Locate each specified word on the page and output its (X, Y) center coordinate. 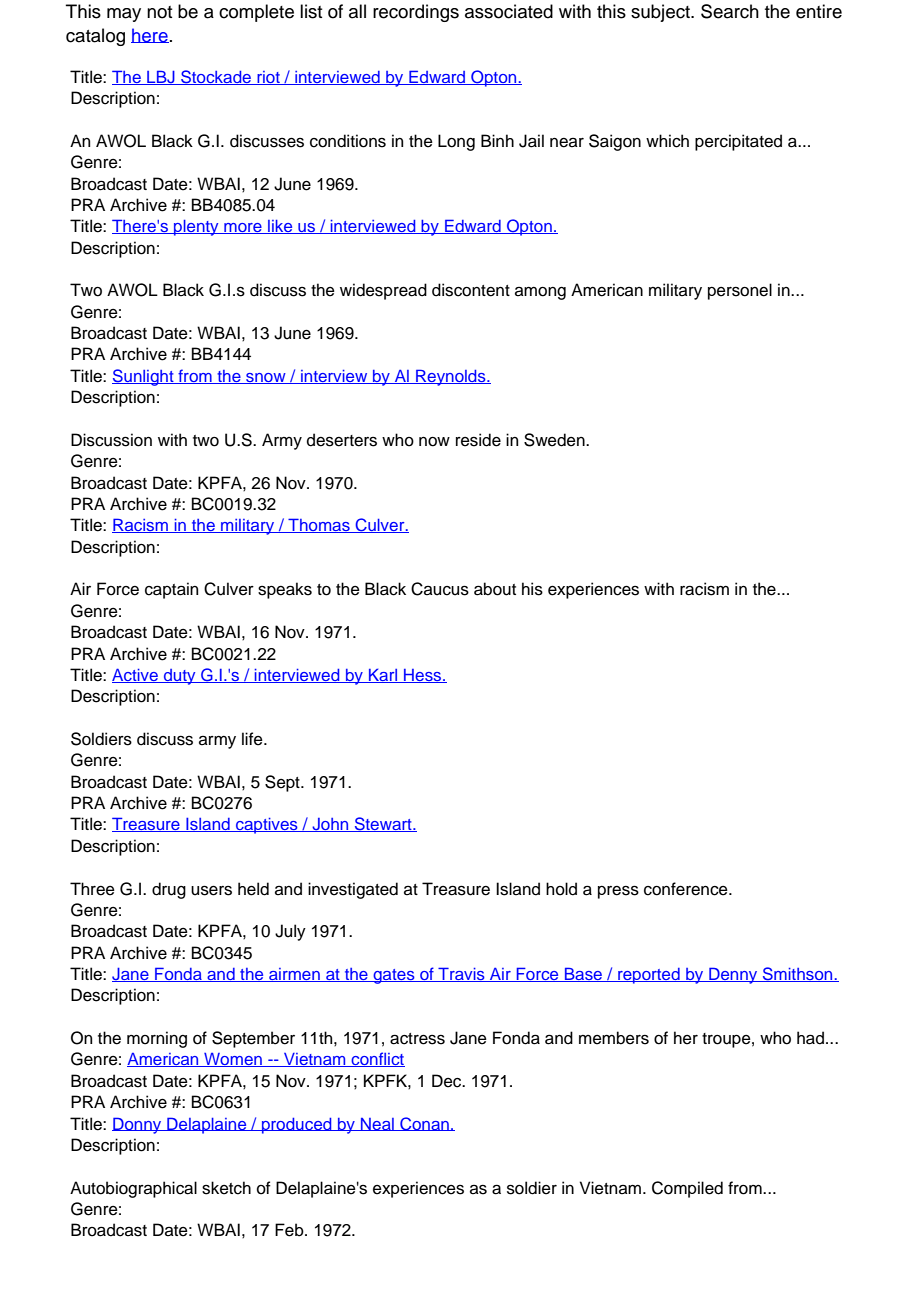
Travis (461, 974)
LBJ (161, 77)
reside (478, 440)
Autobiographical (133, 1189)
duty (180, 677)
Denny (733, 975)
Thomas (319, 525)
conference (687, 889)
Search (730, 11)
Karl (383, 675)
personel (740, 291)
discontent (471, 290)
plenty (196, 228)
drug (169, 890)
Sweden (555, 440)
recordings (416, 13)
